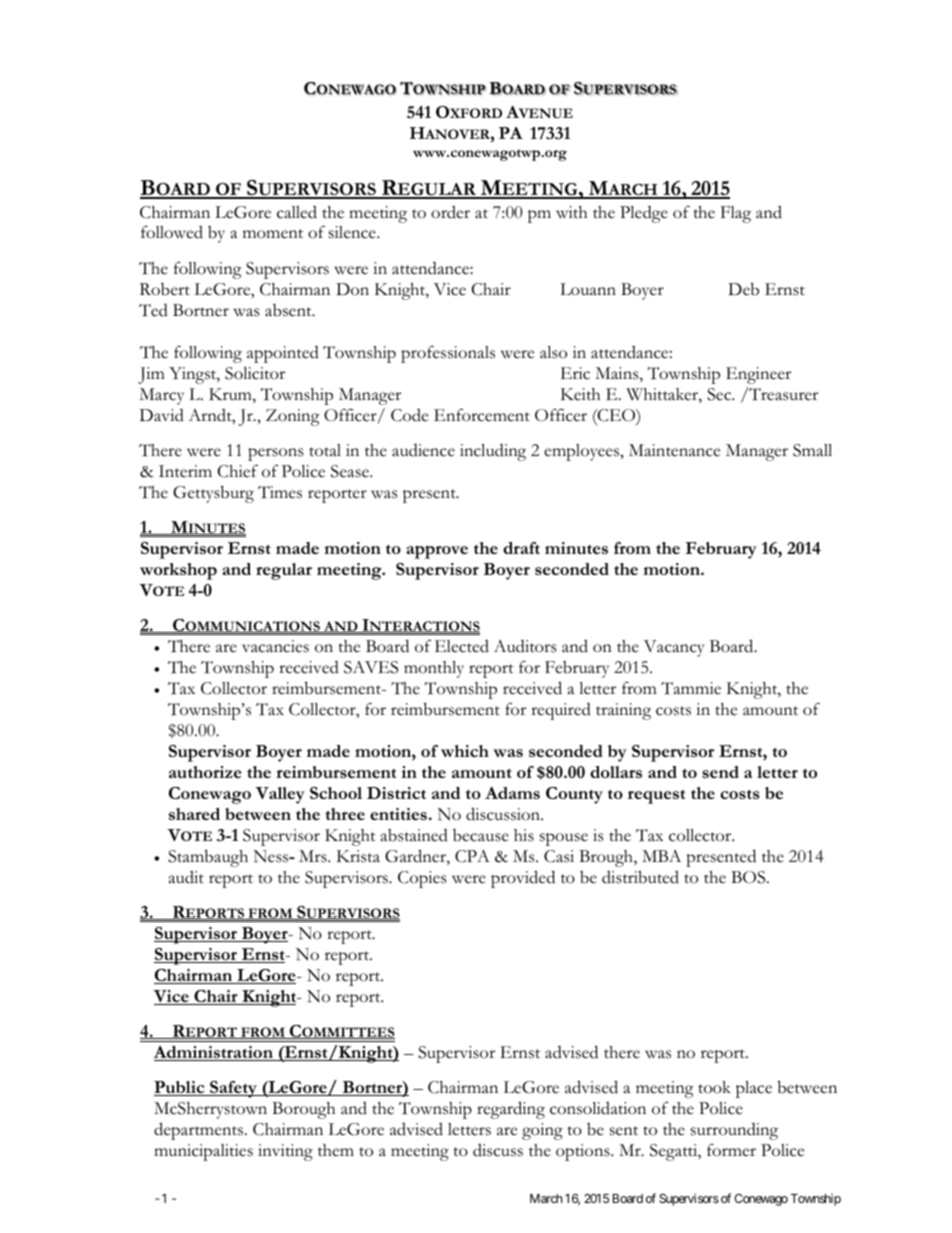  I want to click on including, so click(493, 452).
